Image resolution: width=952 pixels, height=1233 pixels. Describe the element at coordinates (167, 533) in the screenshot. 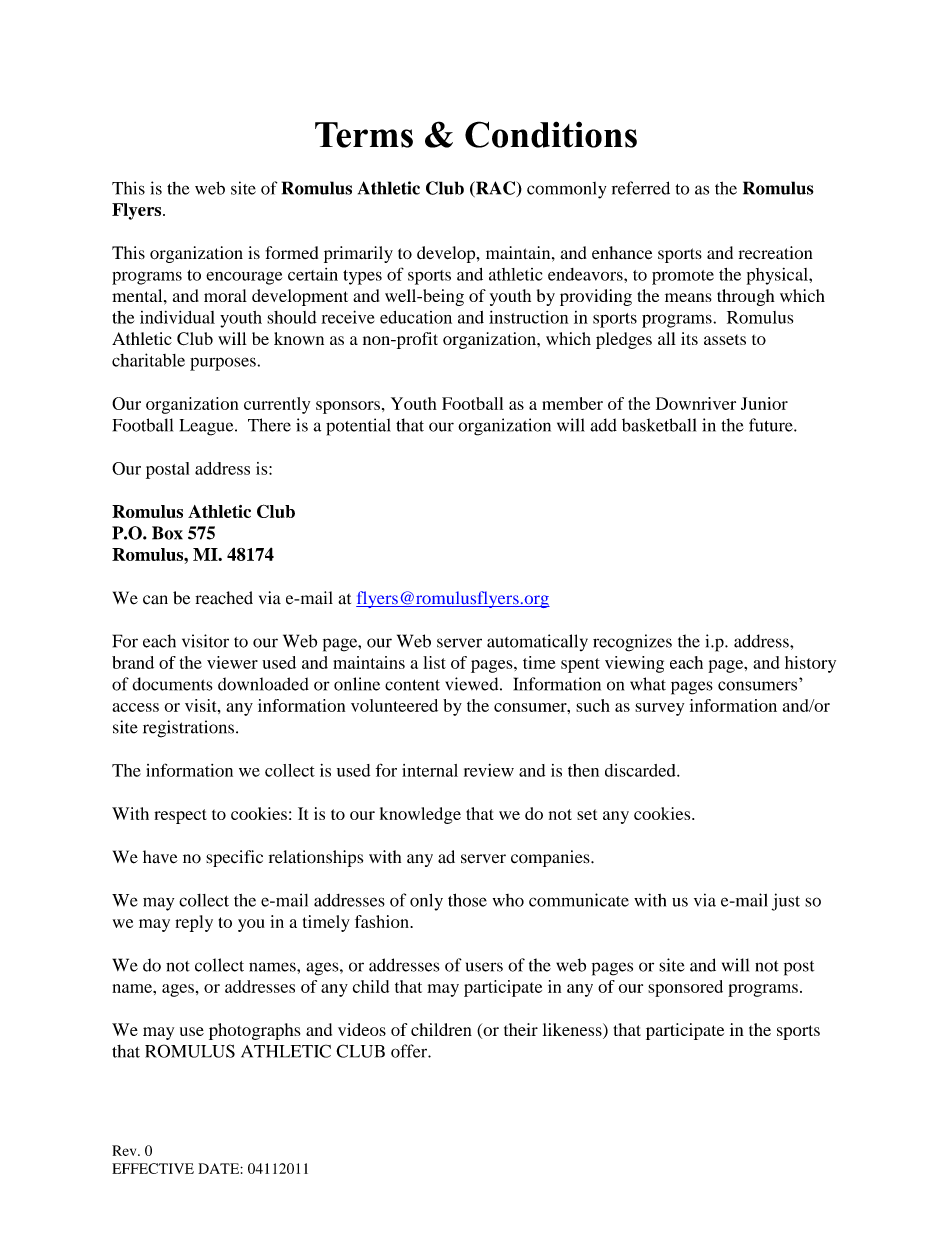

I see `Box` at that location.
